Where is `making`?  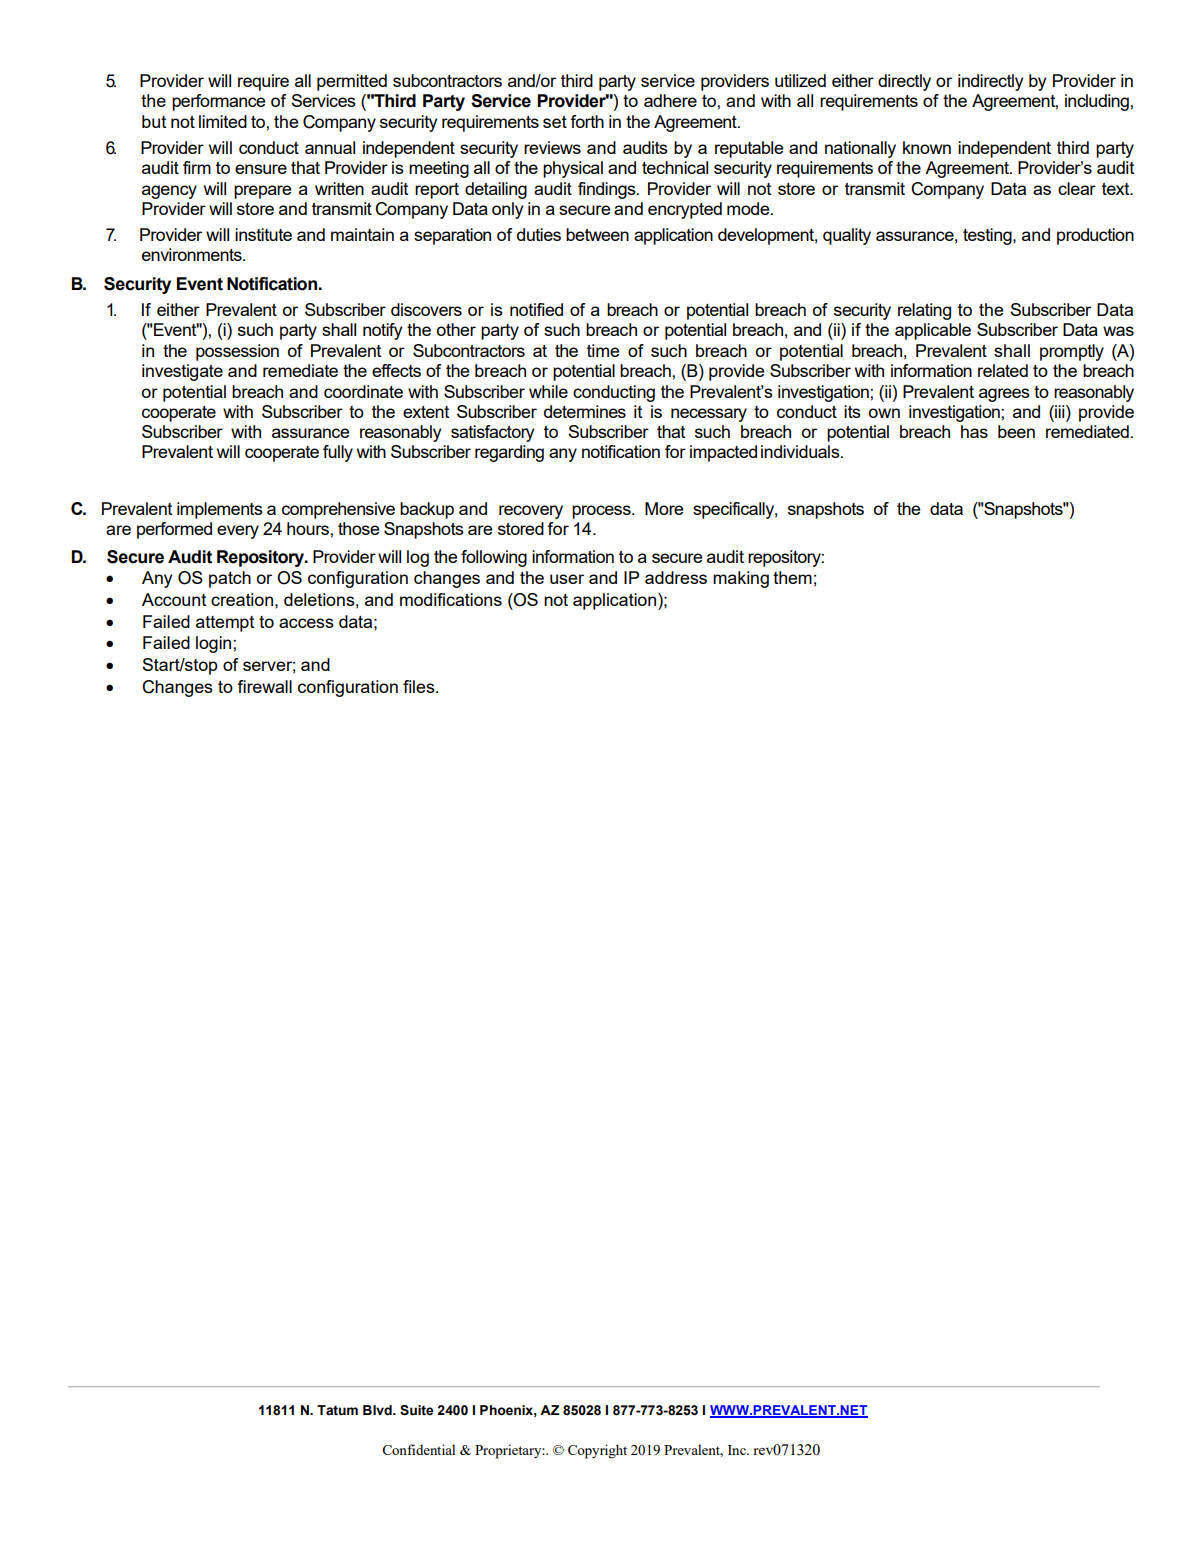 making is located at coordinates (741, 579).
